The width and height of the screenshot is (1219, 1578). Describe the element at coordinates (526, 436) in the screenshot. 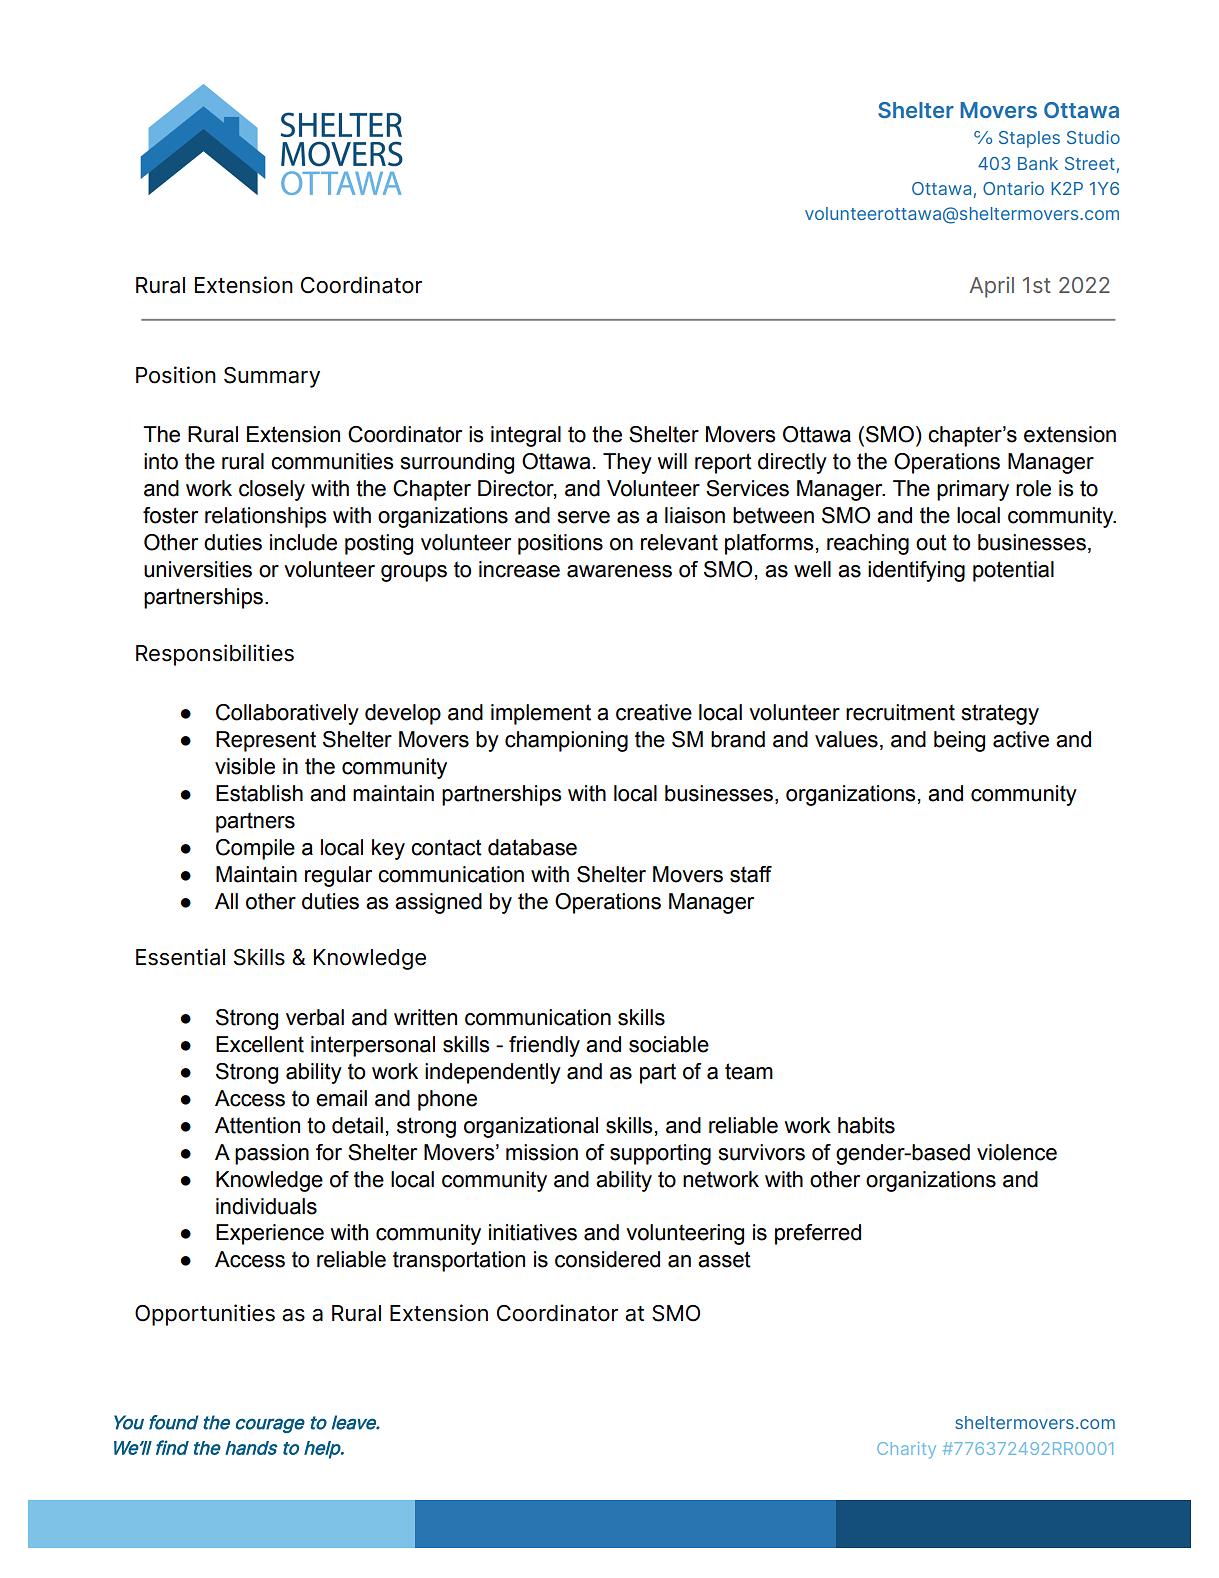

I see `integral` at that location.
